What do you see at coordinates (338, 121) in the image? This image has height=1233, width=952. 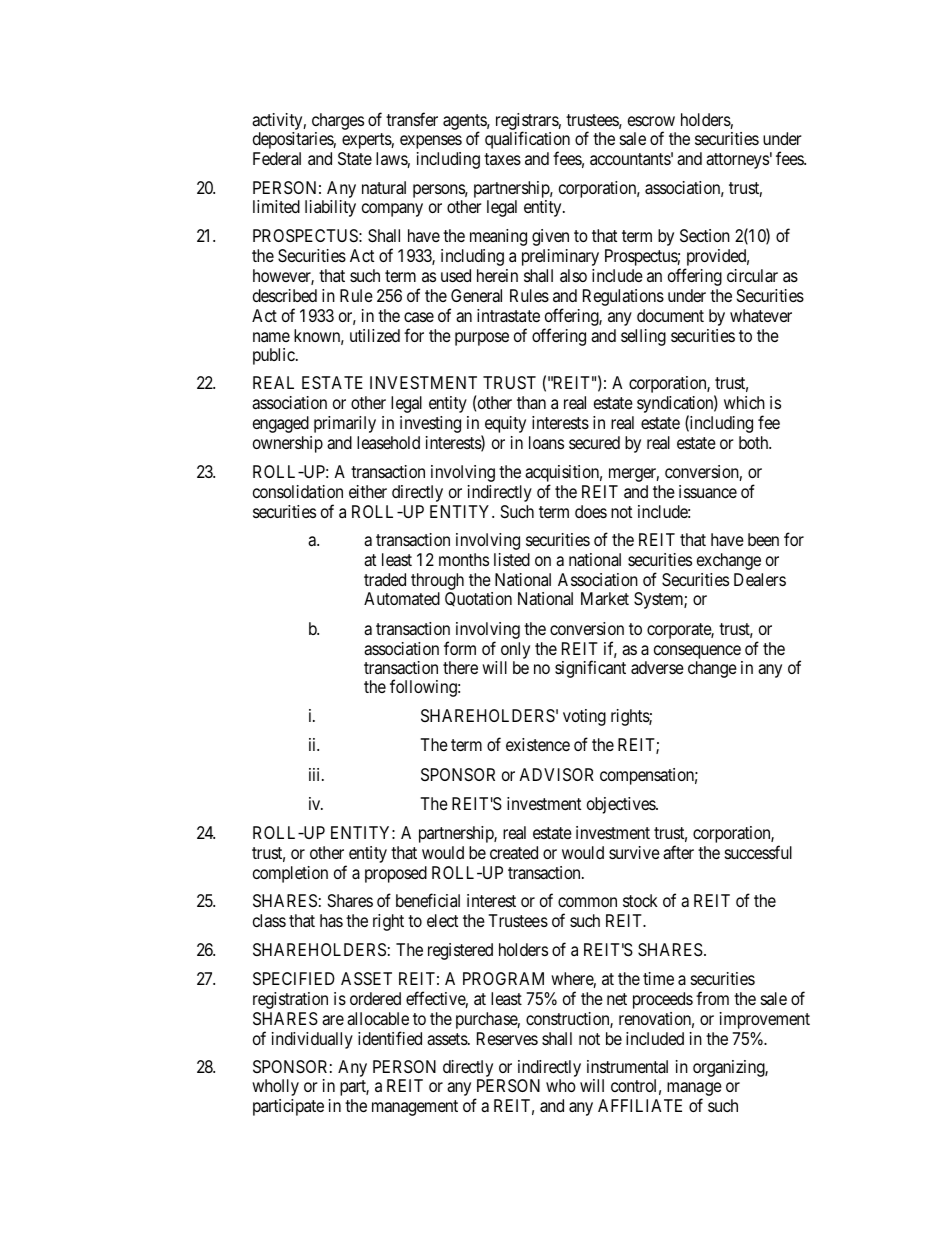 I see `charges` at bounding box center [338, 121].
